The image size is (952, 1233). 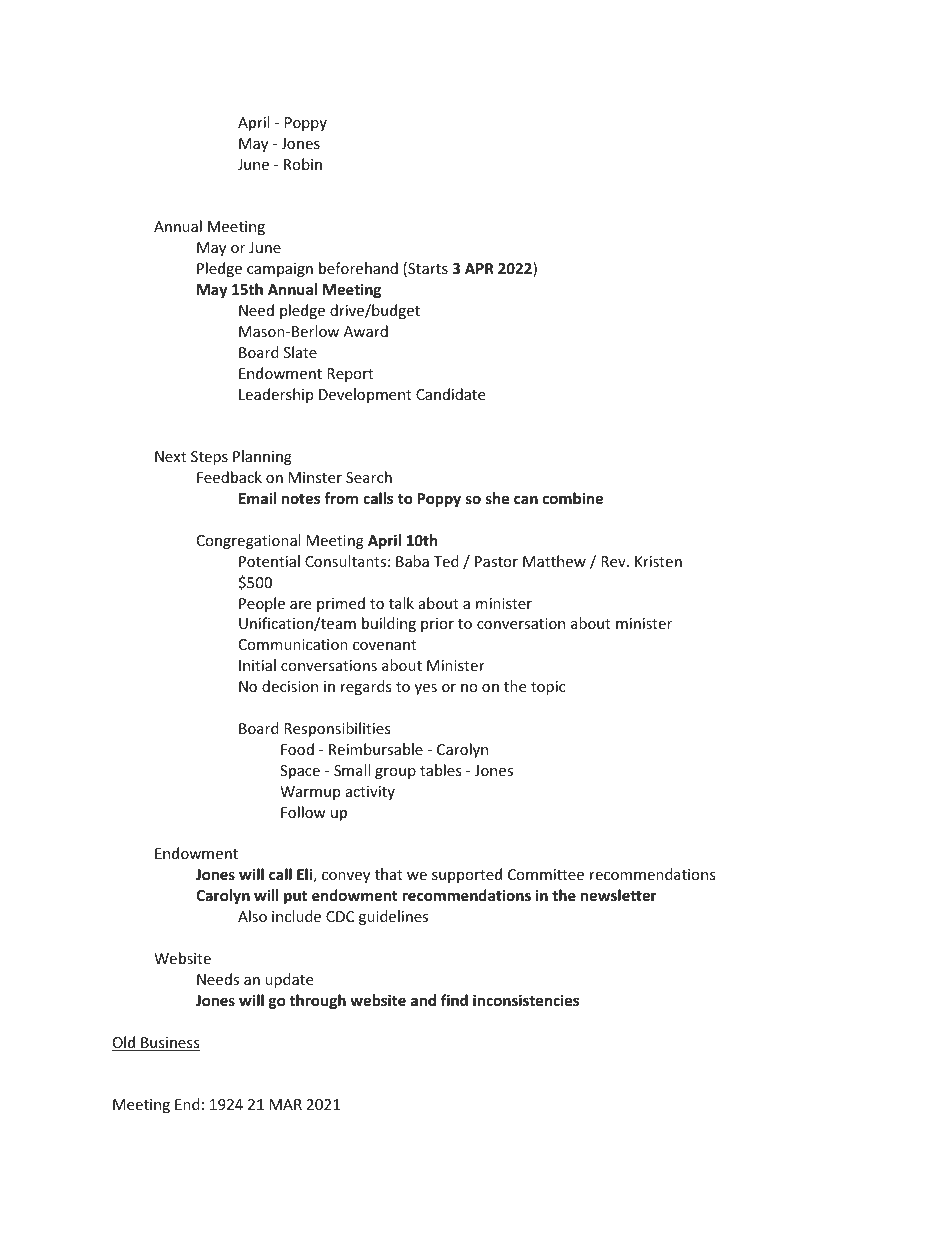 What do you see at coordinates (389, 624) in the screenshot?
I see `building` at bounding box center [389, 624].
